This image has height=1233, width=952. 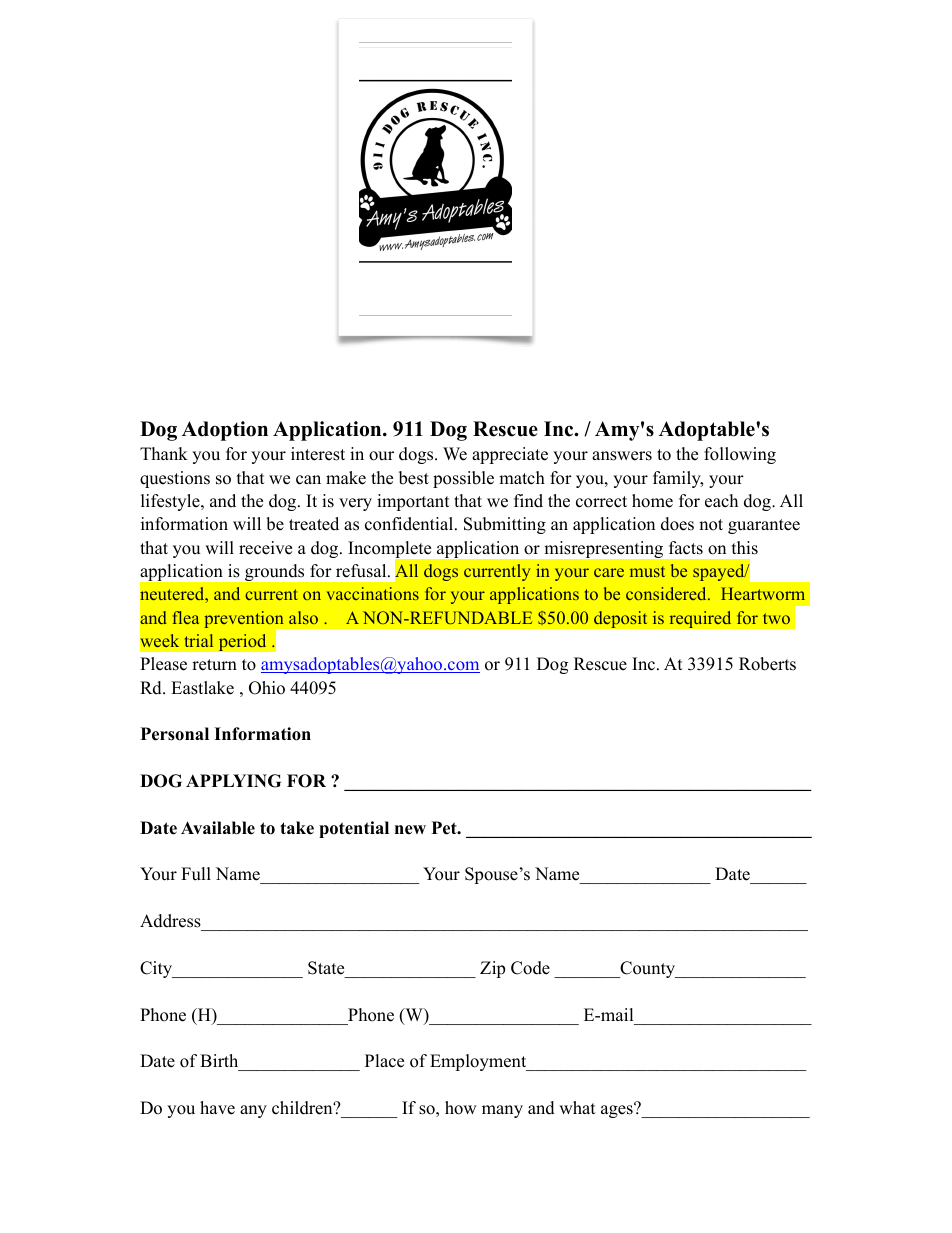 What do you see at coordinates (767, 664) in the image?
I see `Roberts` at bounding box center [767, 664].
